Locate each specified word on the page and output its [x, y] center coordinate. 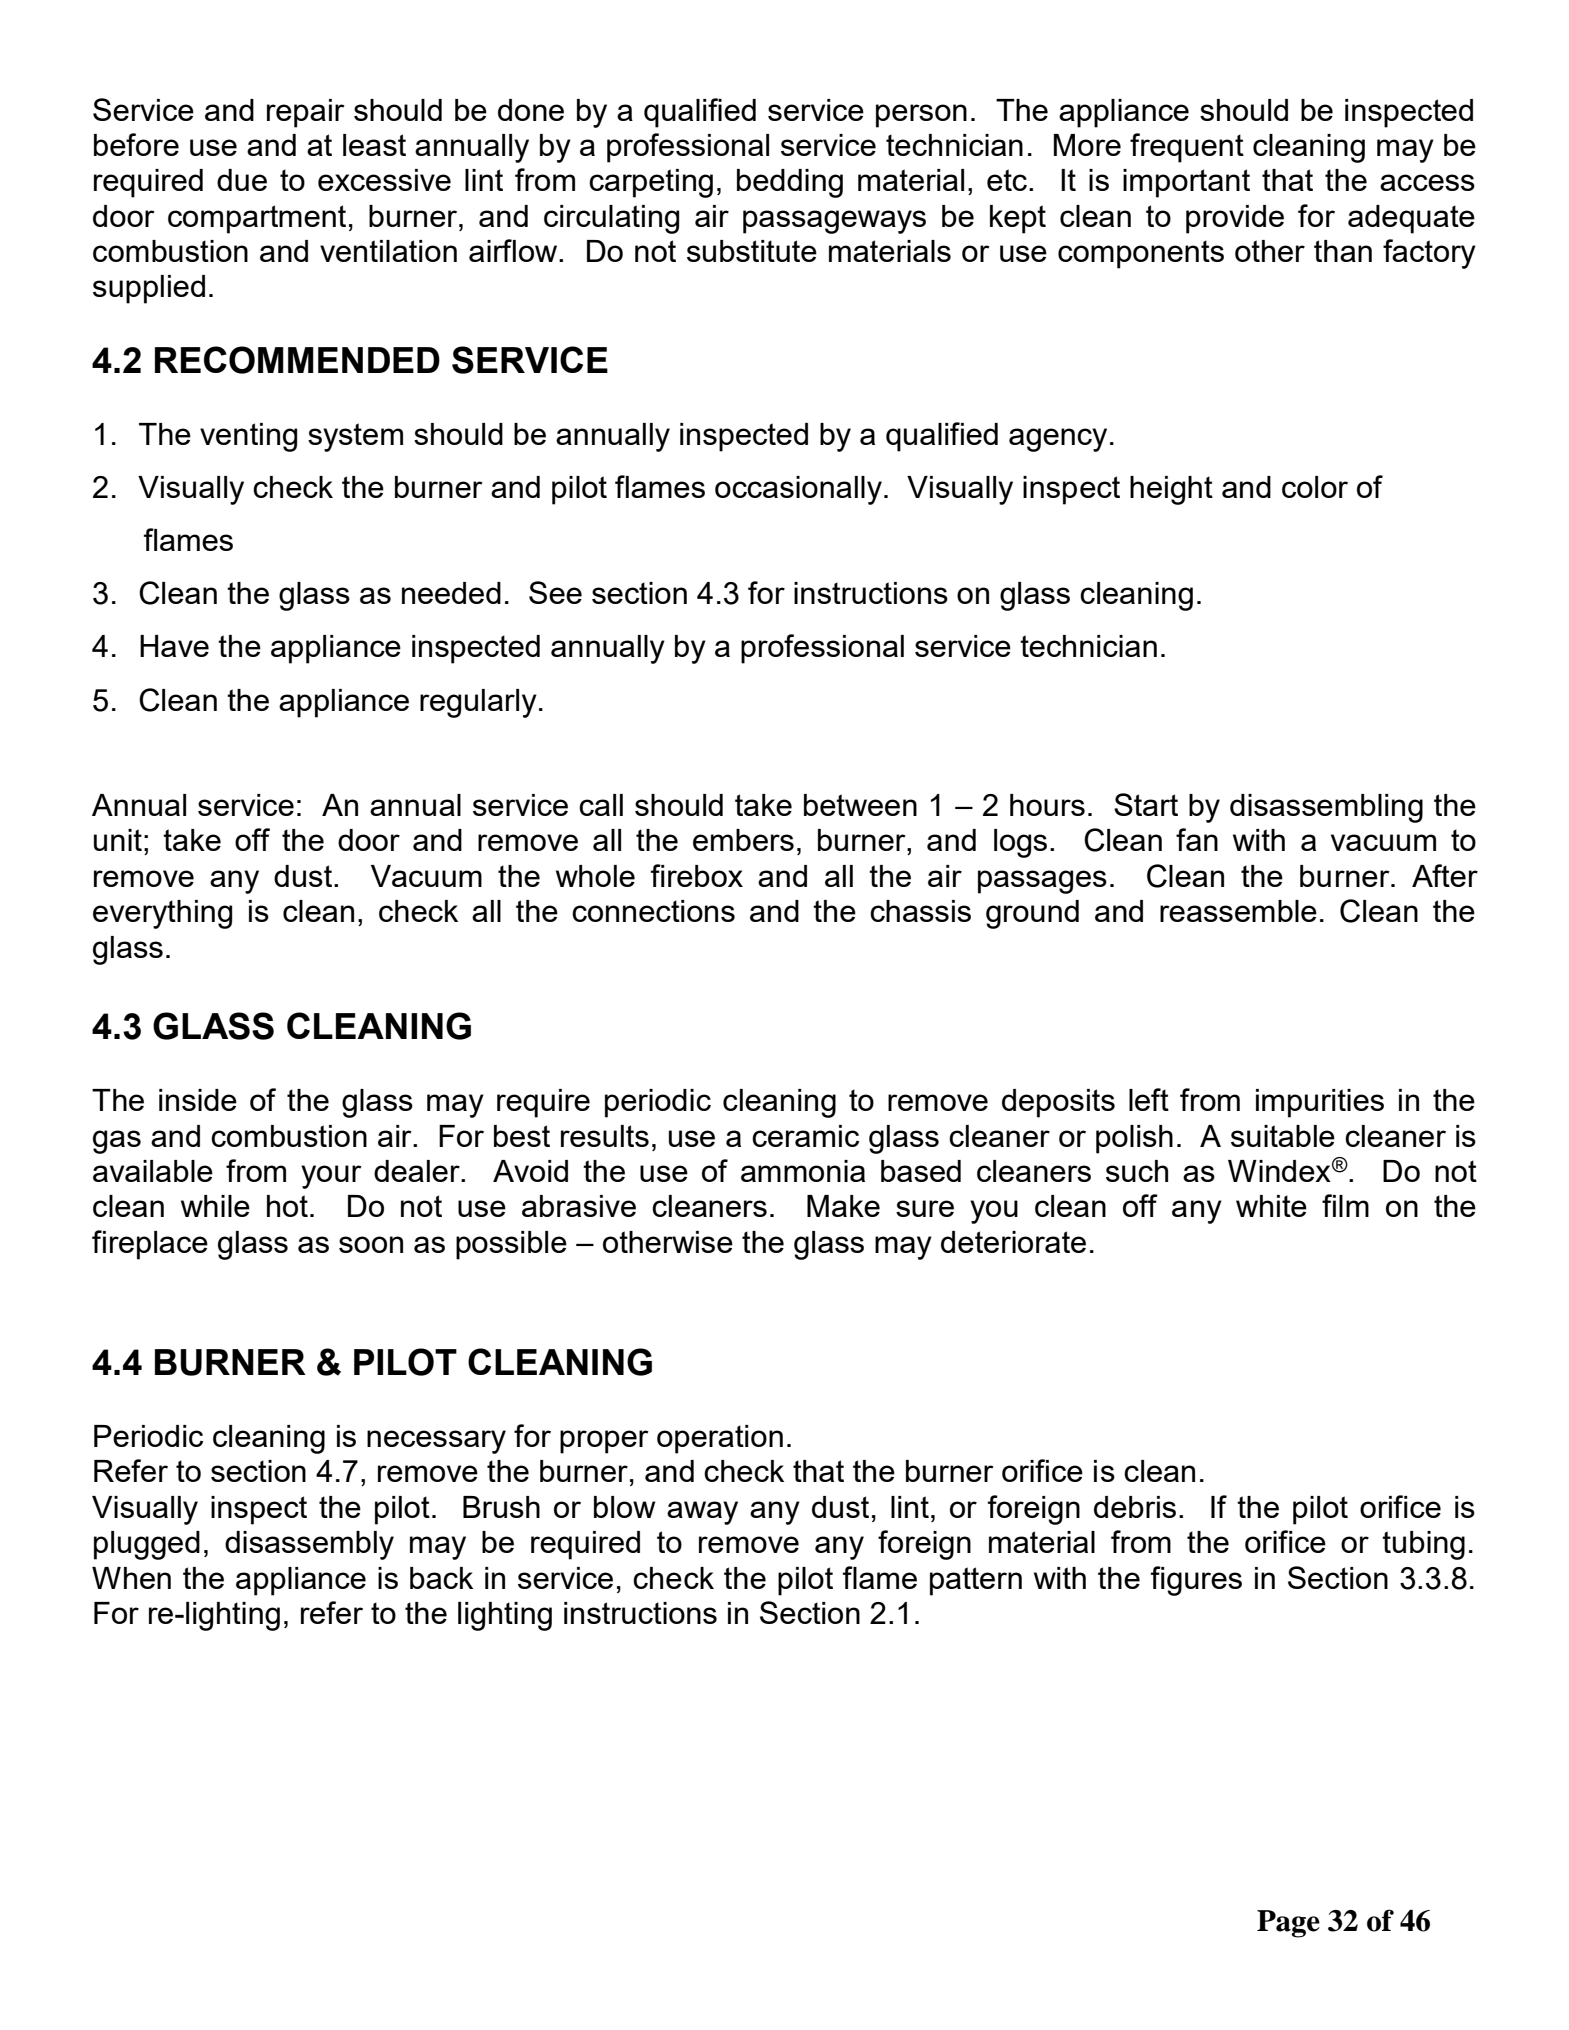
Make [843, 1206]
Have [174, 646]
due [242, 180]
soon [371, 1244]
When [131, 1578]
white [1271, 1206]
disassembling [1326, 808]
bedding [790, 183]
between [860, 805]
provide [1235, 219]
